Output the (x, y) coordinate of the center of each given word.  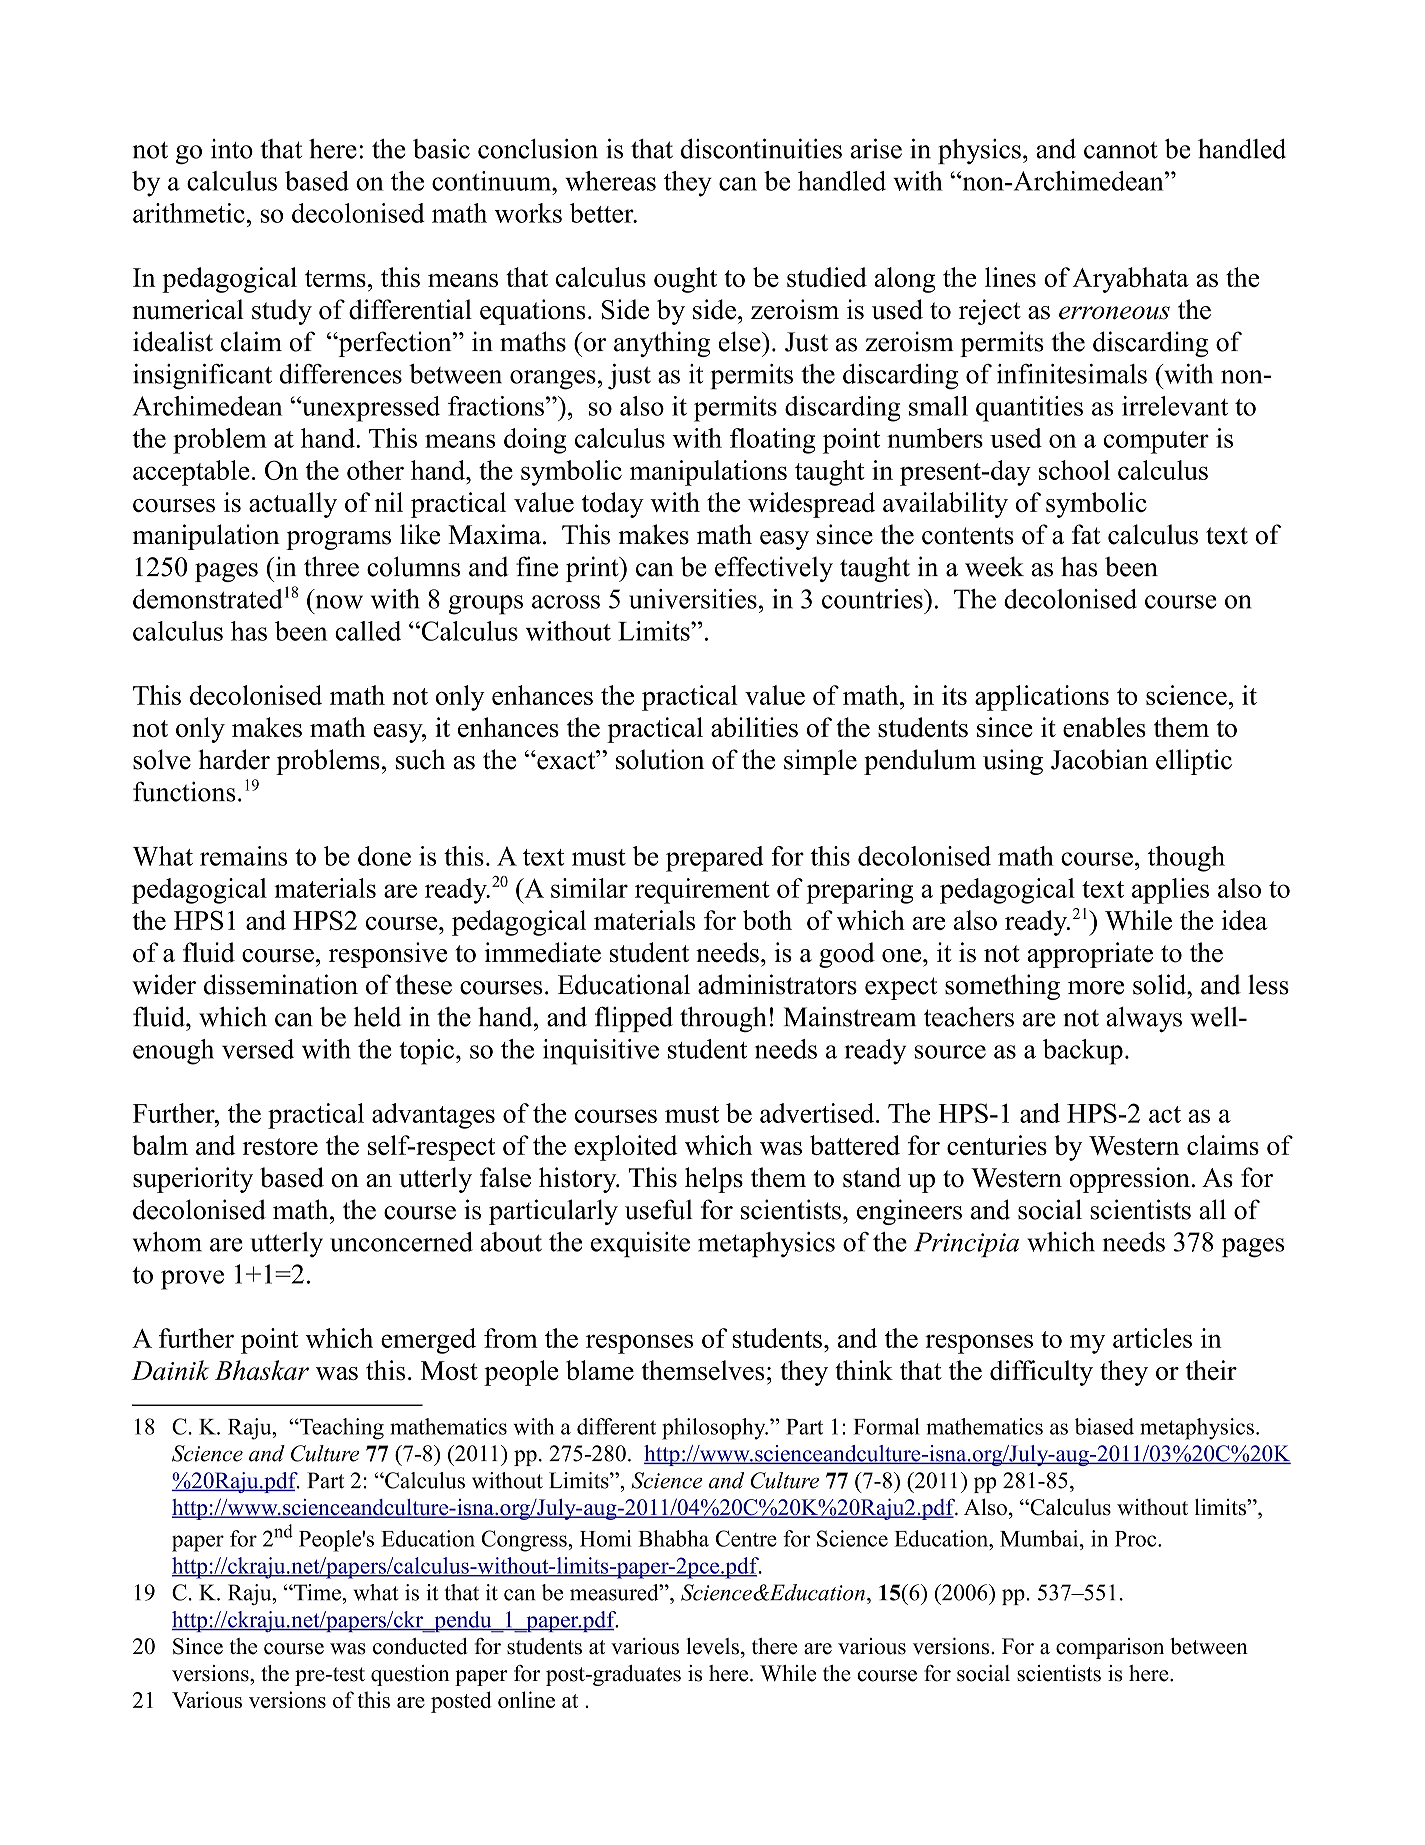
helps (714, 1180)
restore (280, 1146)
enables (1104, 727)
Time (317, 1592)
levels (712, 1646)
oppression (1129, 1180)
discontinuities (761, 148)
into (232, 149)
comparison (1110, 1648)
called (368, 631)
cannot (1121, 150)
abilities (754, 727)
